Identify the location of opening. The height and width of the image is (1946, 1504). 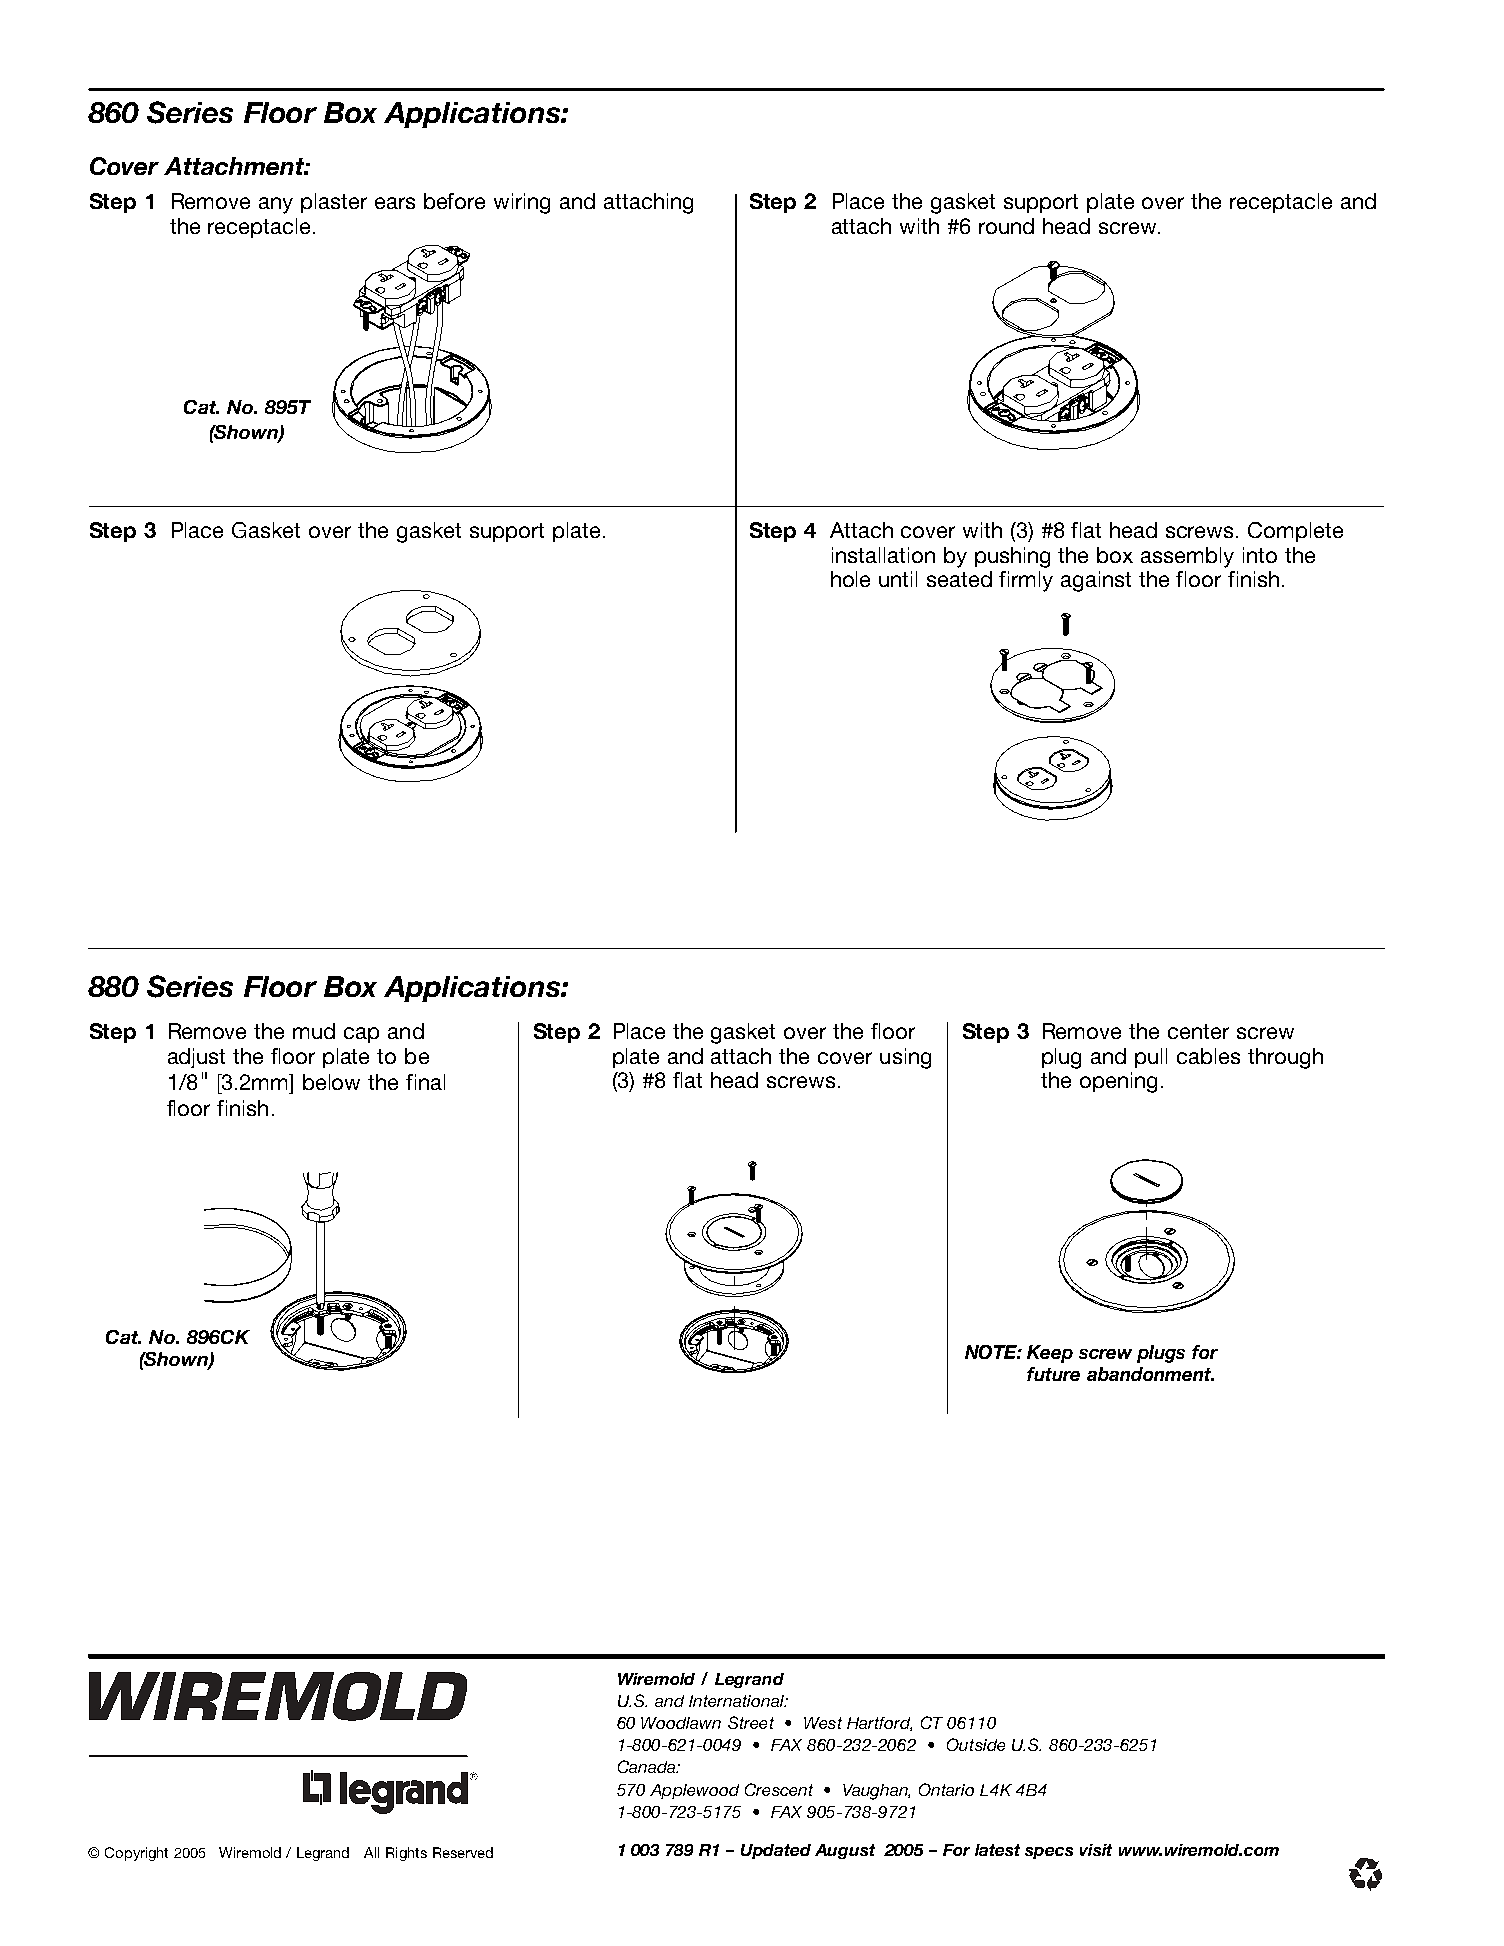
(1118, 1082).
